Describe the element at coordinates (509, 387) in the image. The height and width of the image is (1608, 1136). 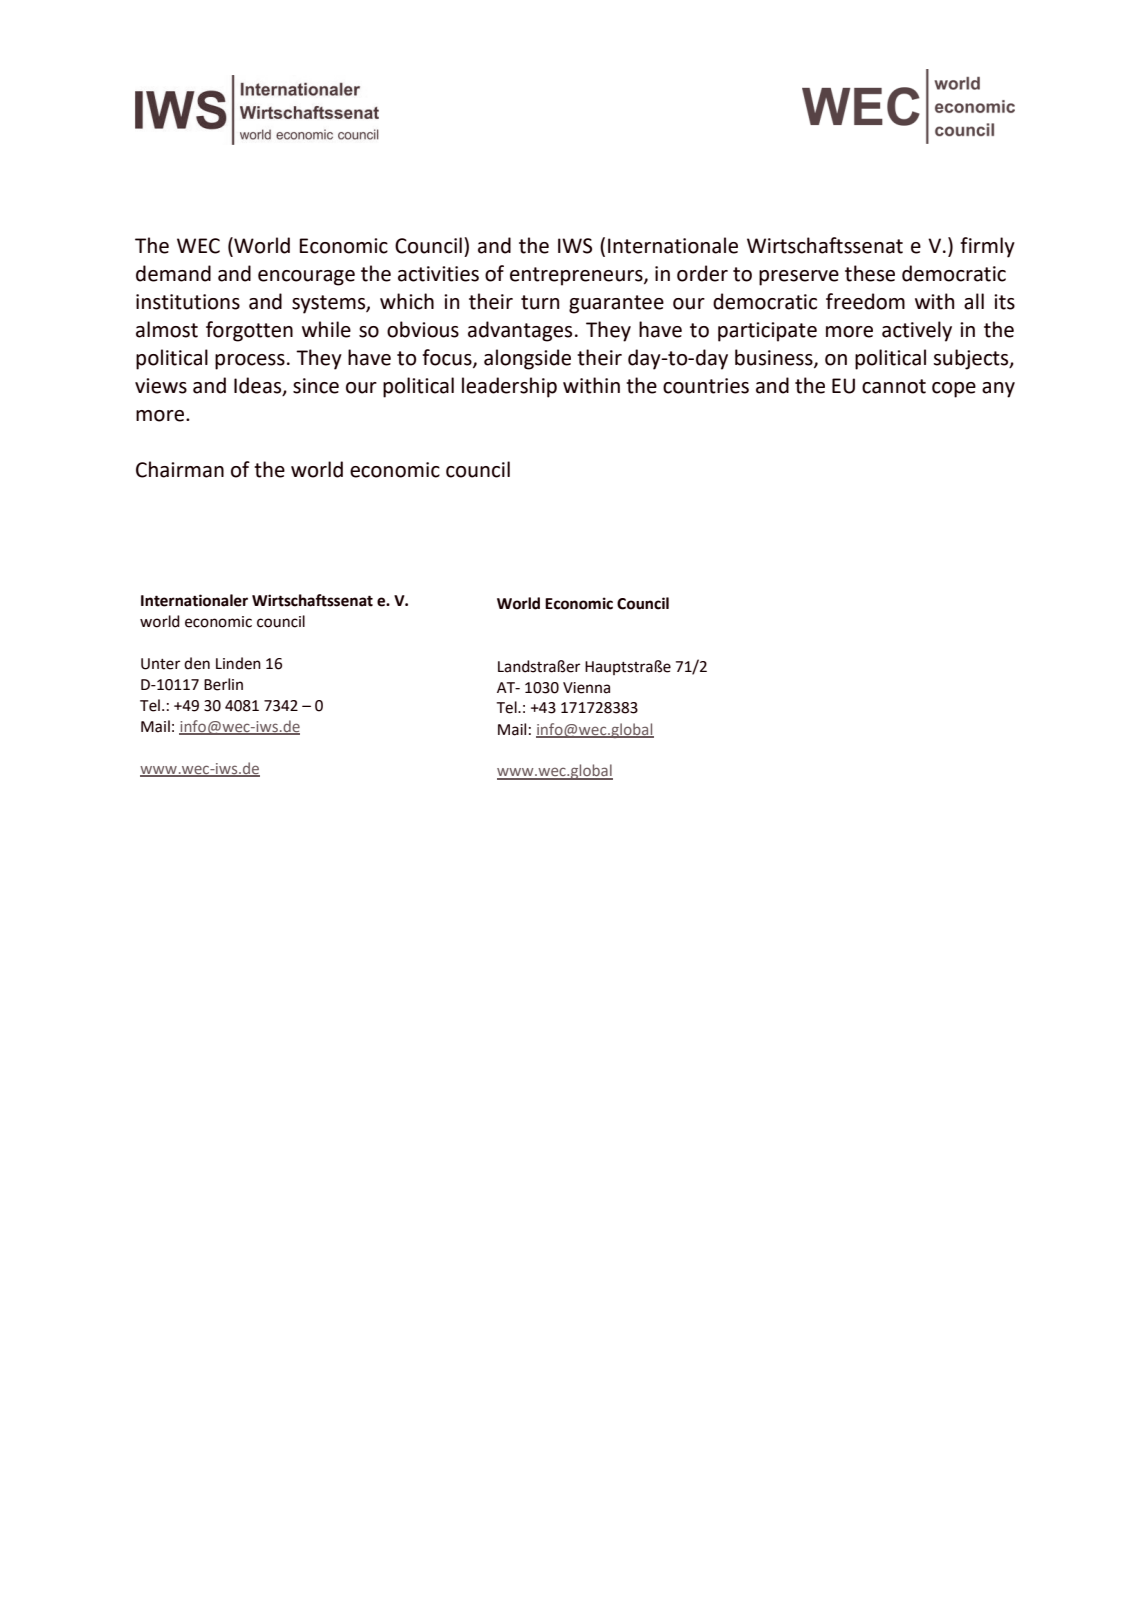
I see `leadership` at that location.
